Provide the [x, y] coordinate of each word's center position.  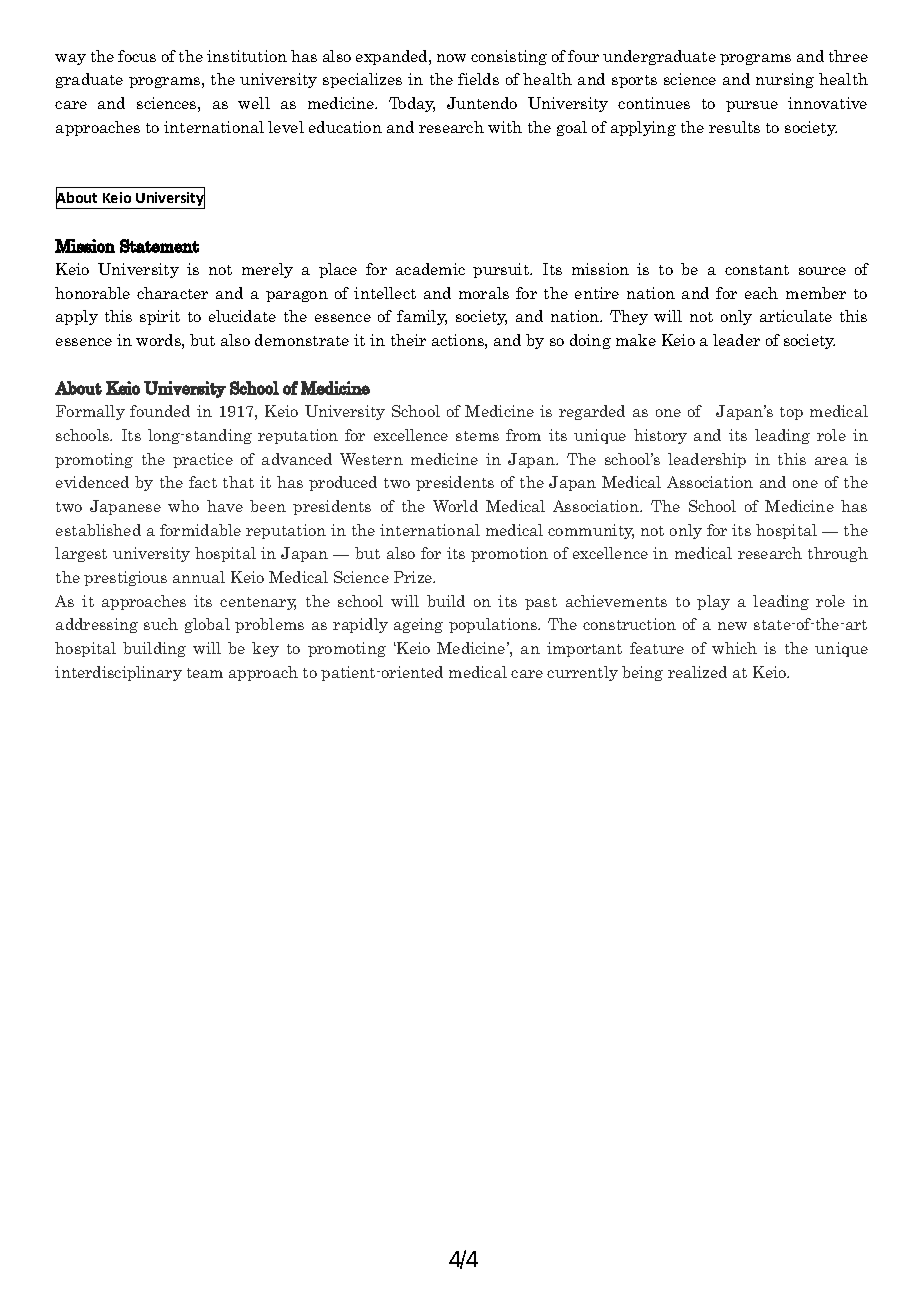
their [408, 340]
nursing [785, 80]
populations [494, 625]
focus [137, 56]
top [791, 413]
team [205, 673]
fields [478, 79]
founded [160, 411]
